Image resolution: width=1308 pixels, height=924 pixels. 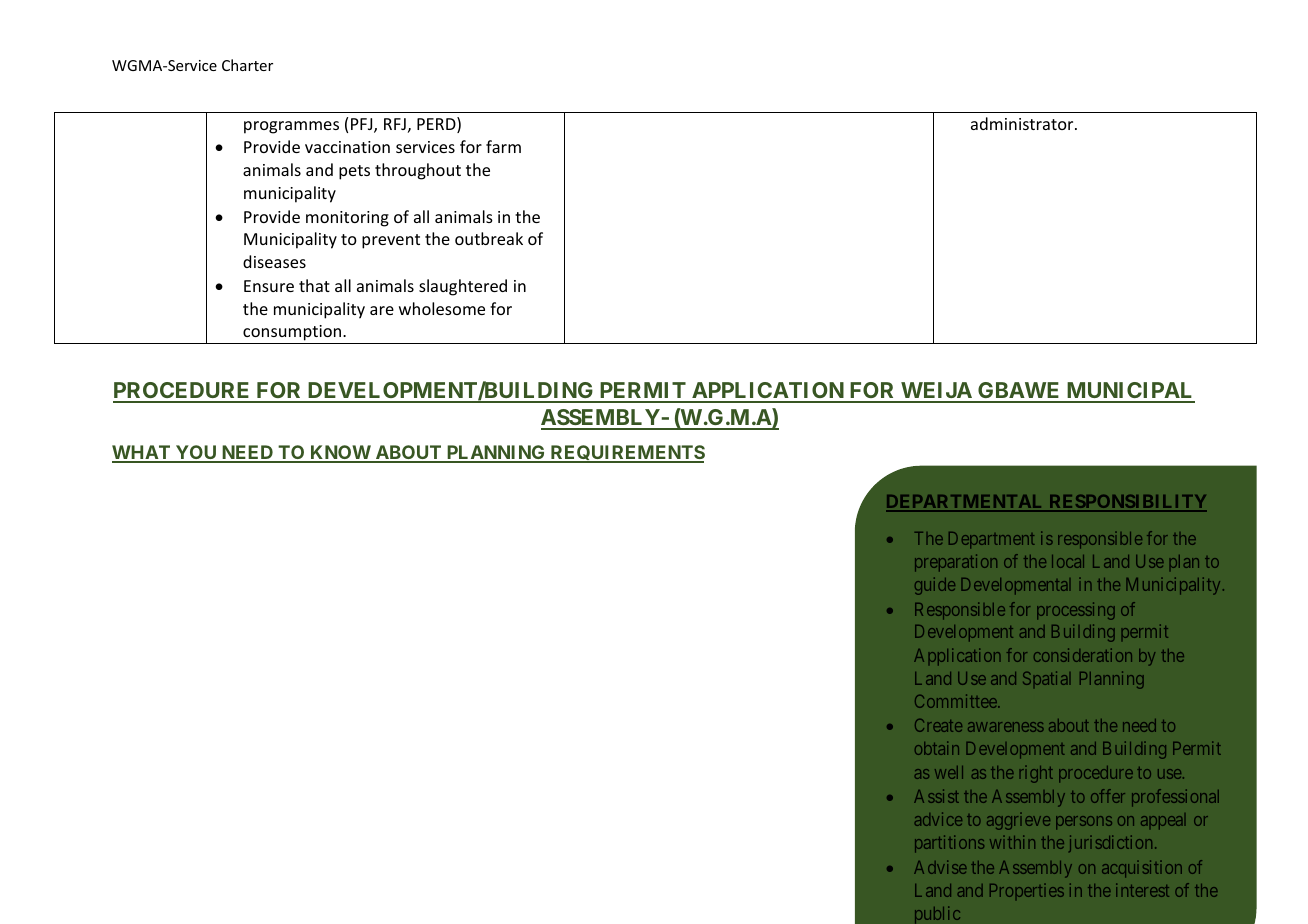 What do you see at coordinates (1127, 503) in the screenshot?
I see `RESPONSIBILITY` at bounding box center [1127, 503].
